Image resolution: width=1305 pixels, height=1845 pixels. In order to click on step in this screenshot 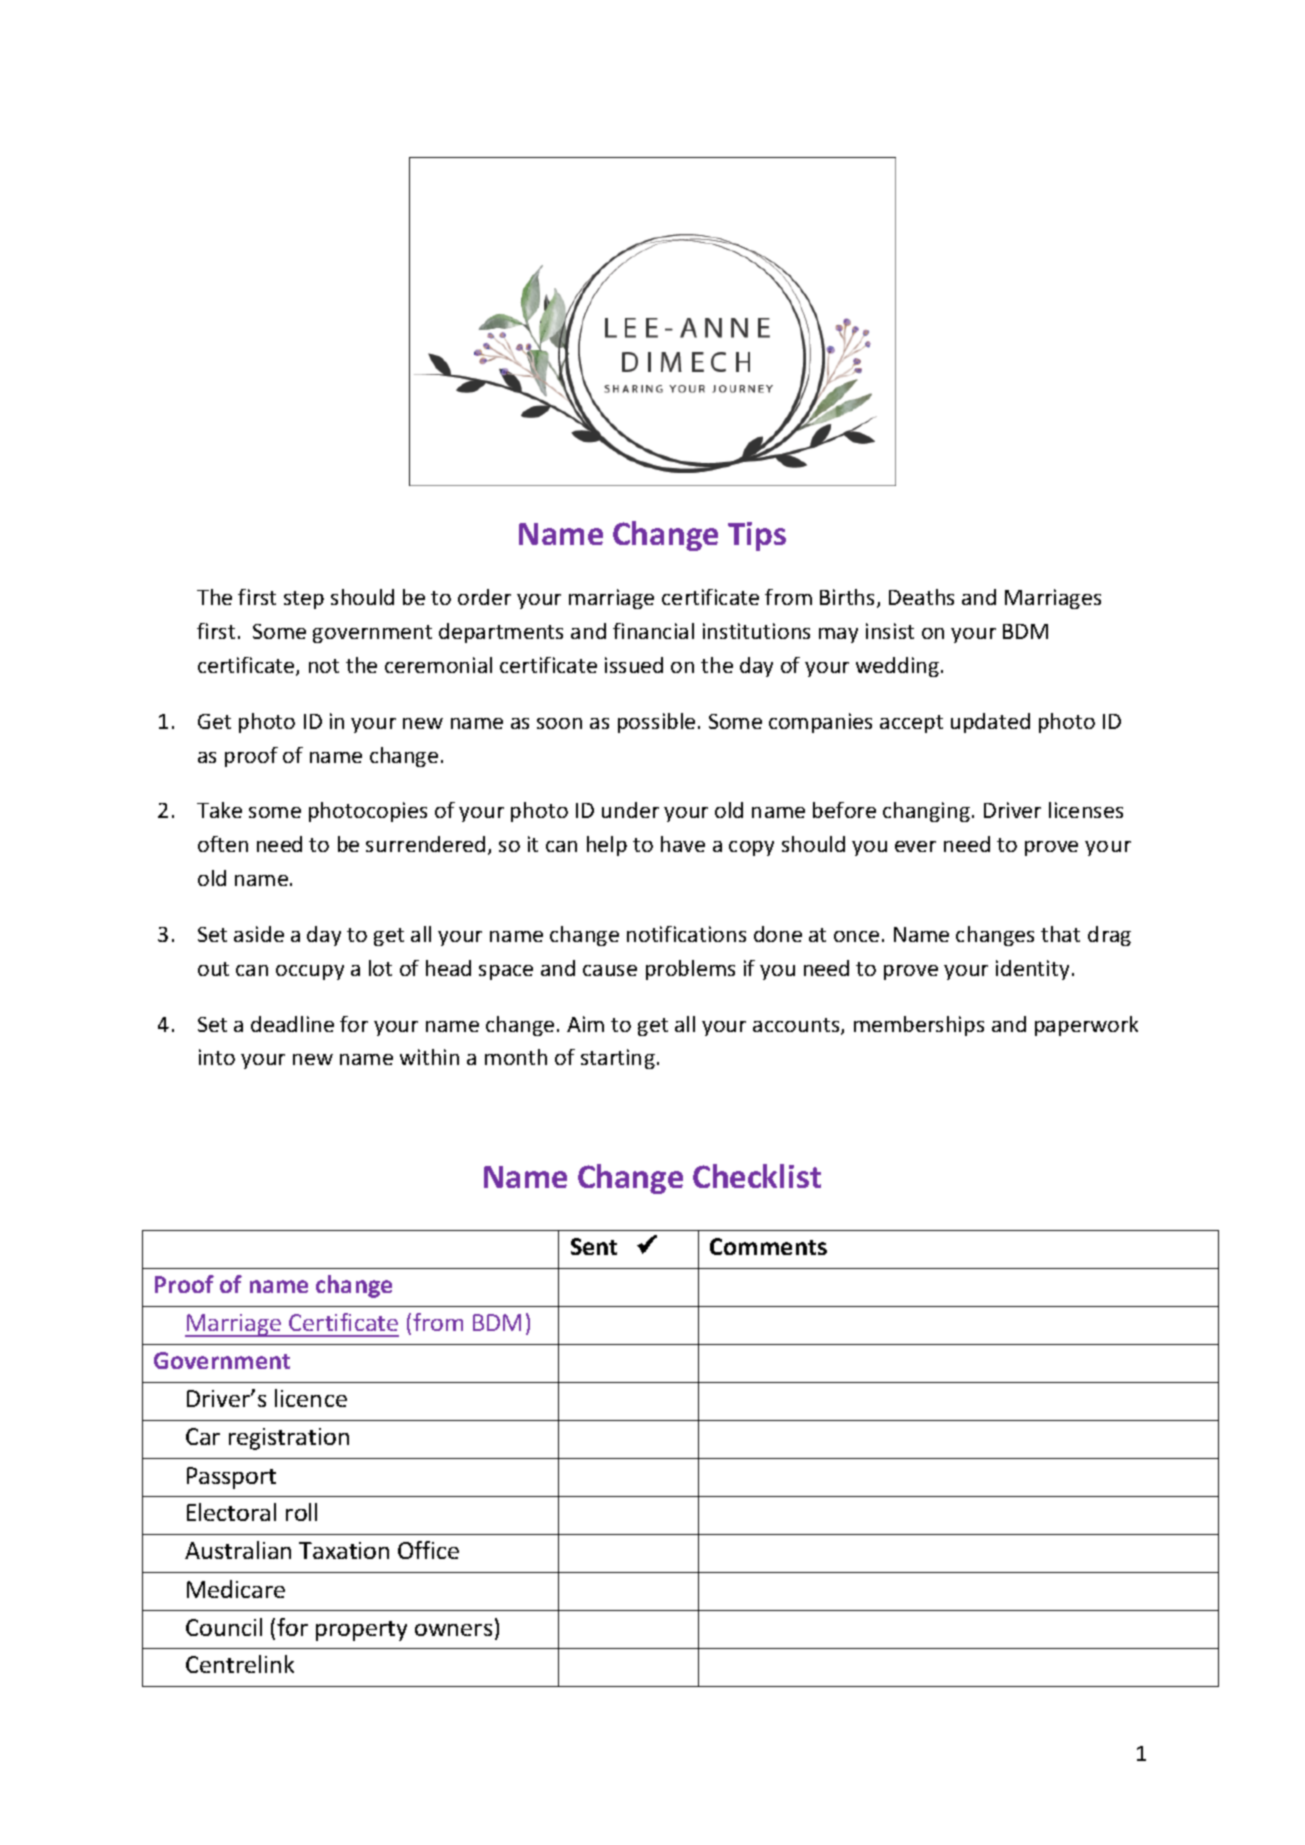, I will do `click(304, 600)`.
